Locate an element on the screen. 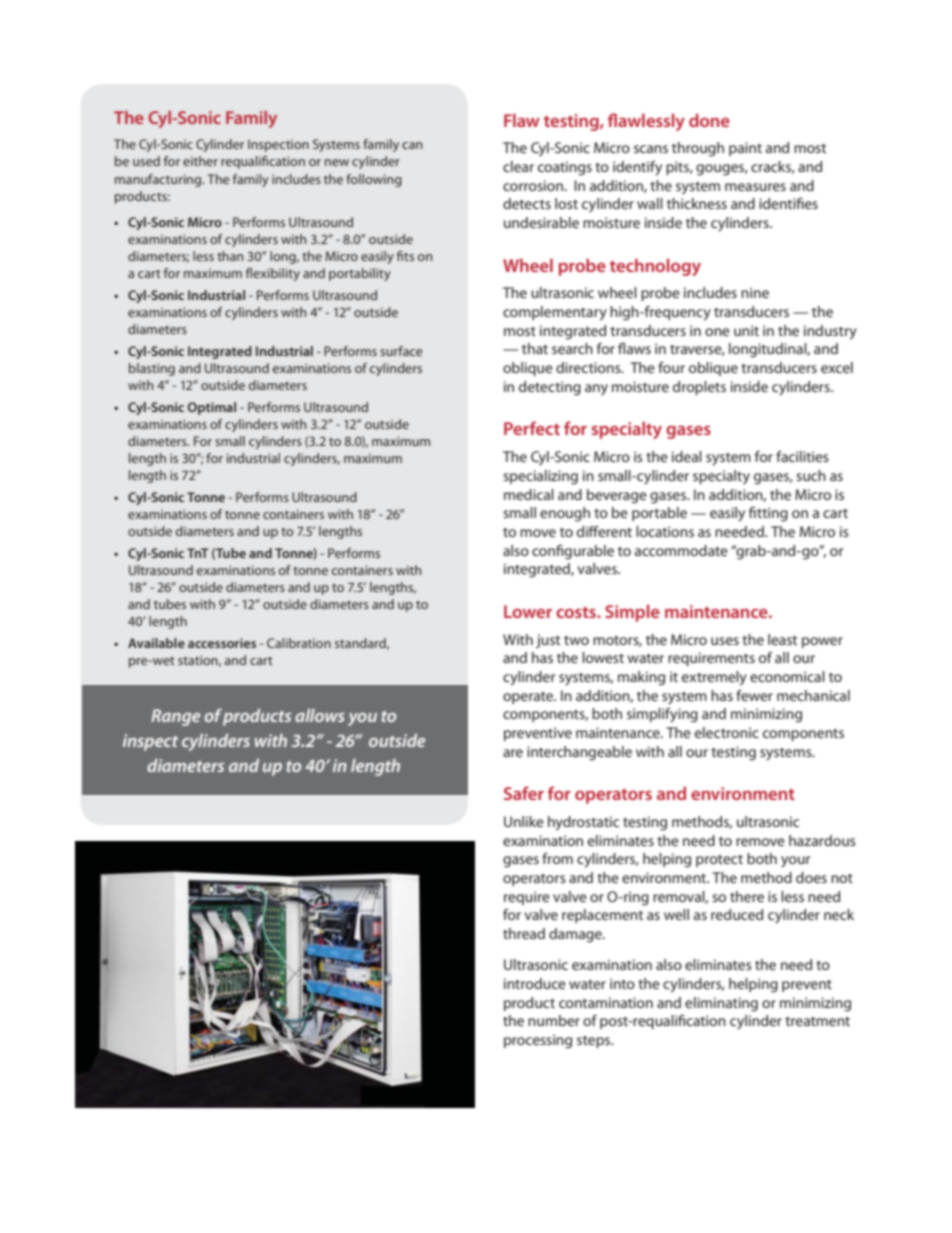 This screenshot has width=952, height=1233. paint is located at coordinates (745, 149).
